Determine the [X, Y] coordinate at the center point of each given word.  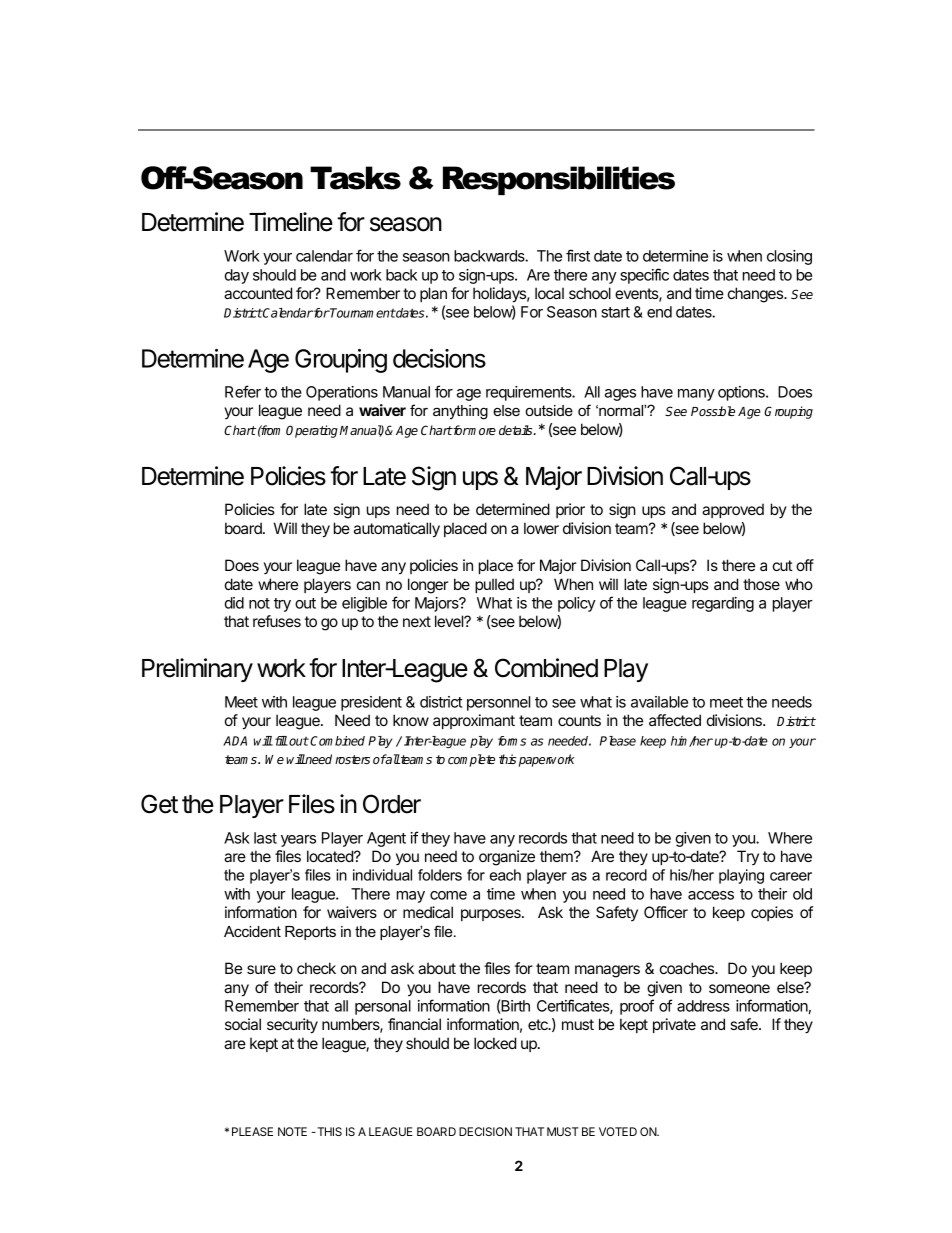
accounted [258, 293]
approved [733, 510]
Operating [312, 431]
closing [789, 257]
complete [471, 760]
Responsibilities [559, 180]
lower [541, 528]
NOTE [292, 1131]
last [265, 838]
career [791, 876]
